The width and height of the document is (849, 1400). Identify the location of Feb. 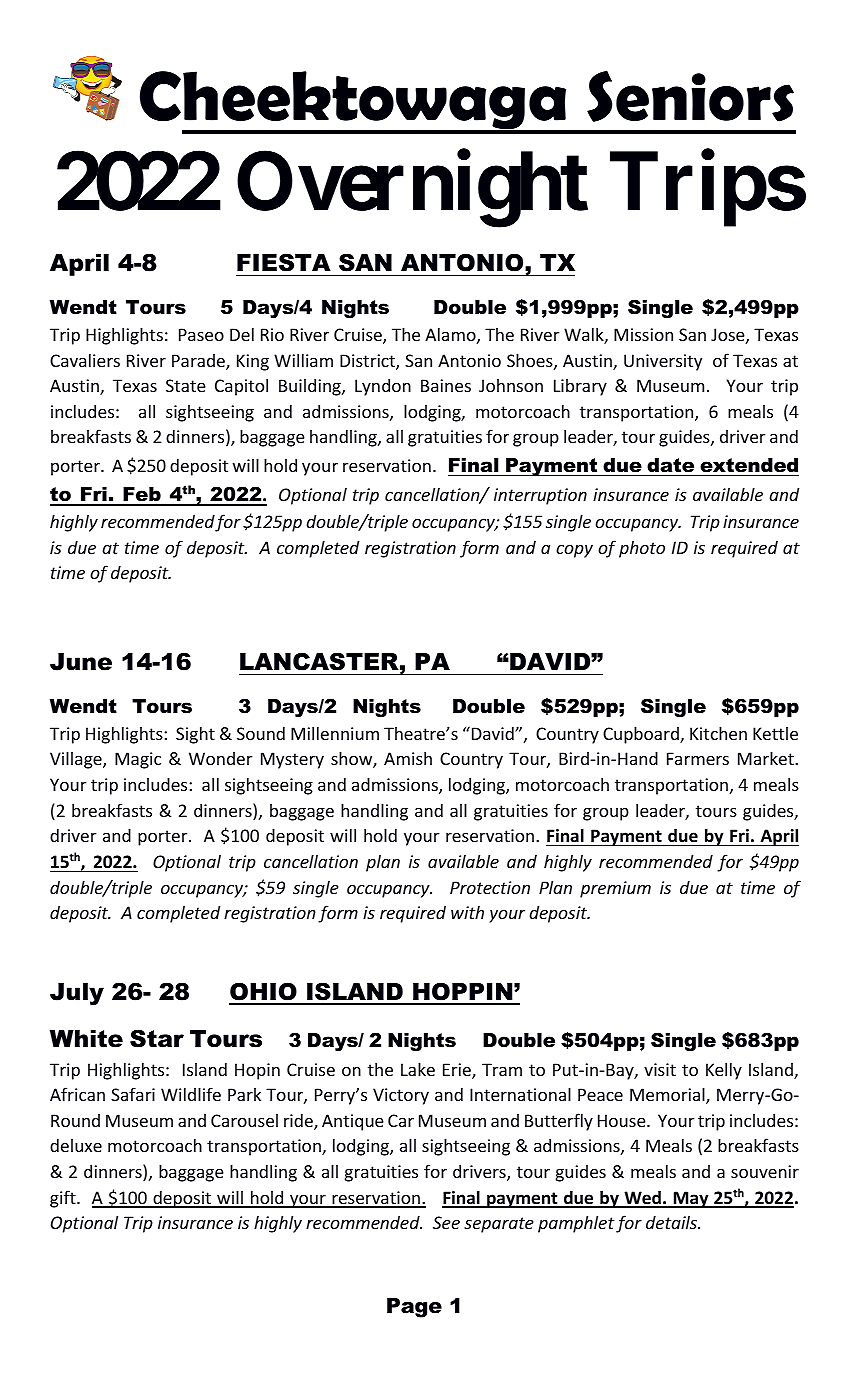
(142, 496).
